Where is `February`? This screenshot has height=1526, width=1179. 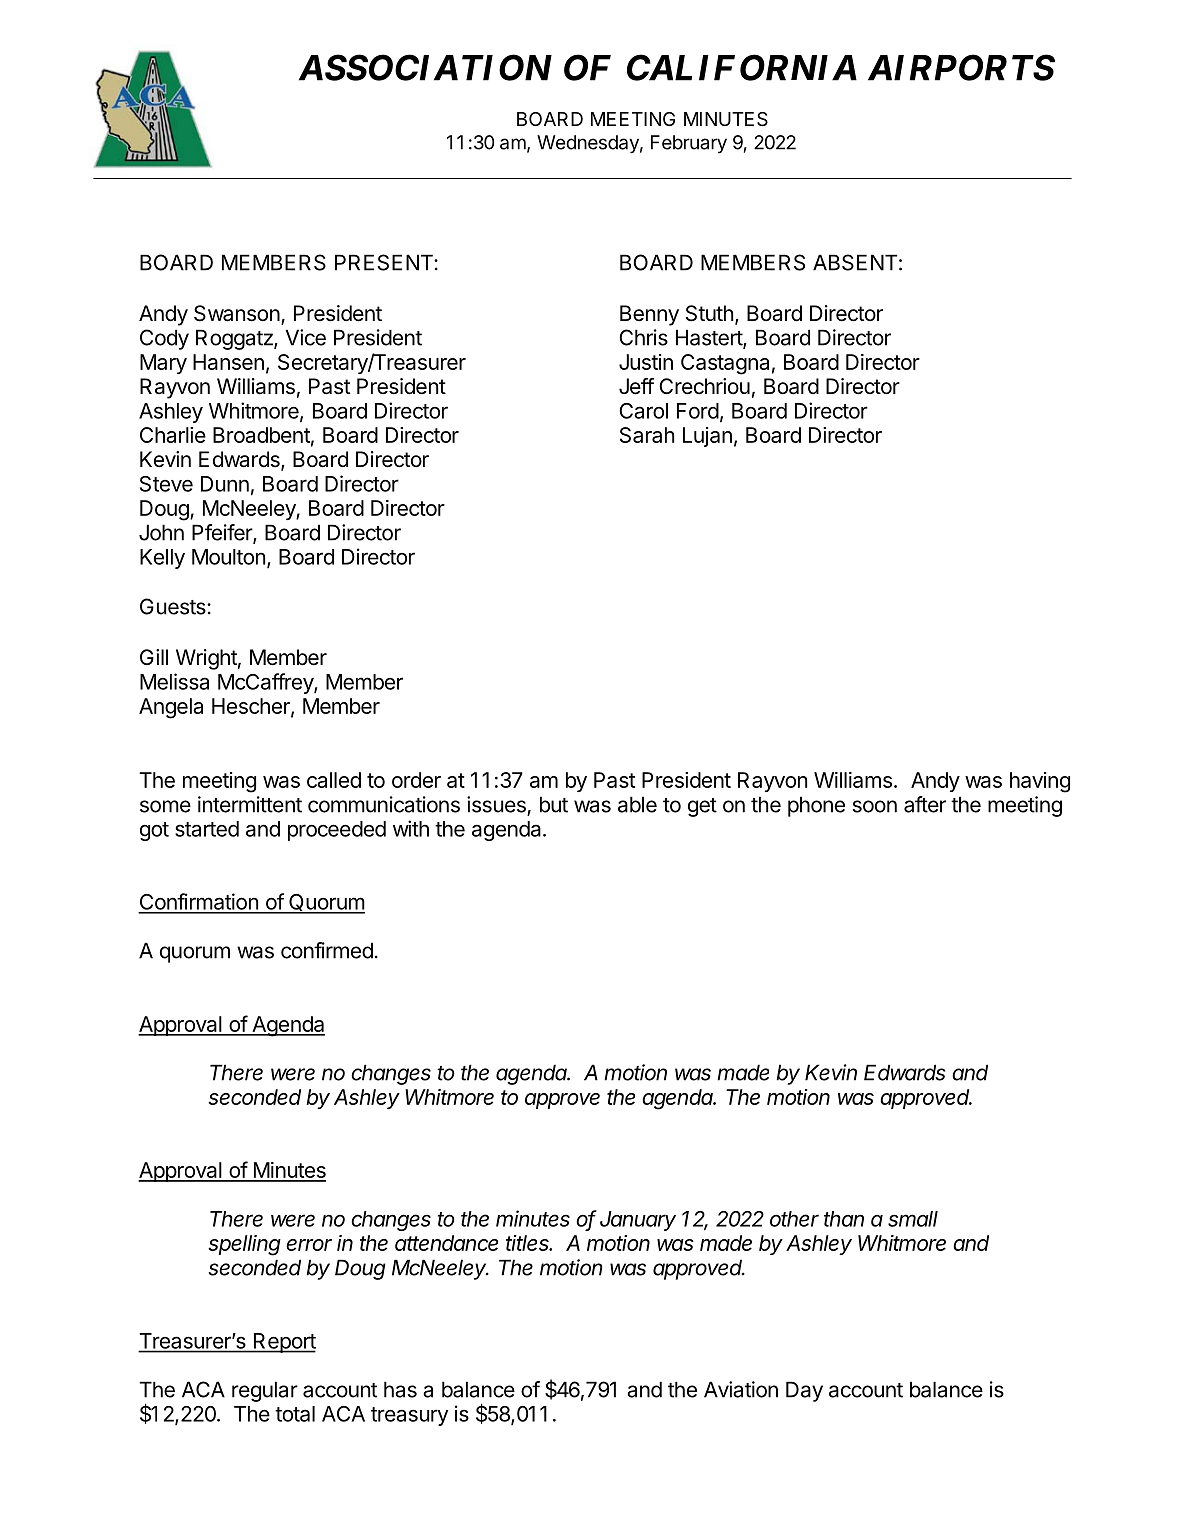 February is located at coordinates (689, 144).
